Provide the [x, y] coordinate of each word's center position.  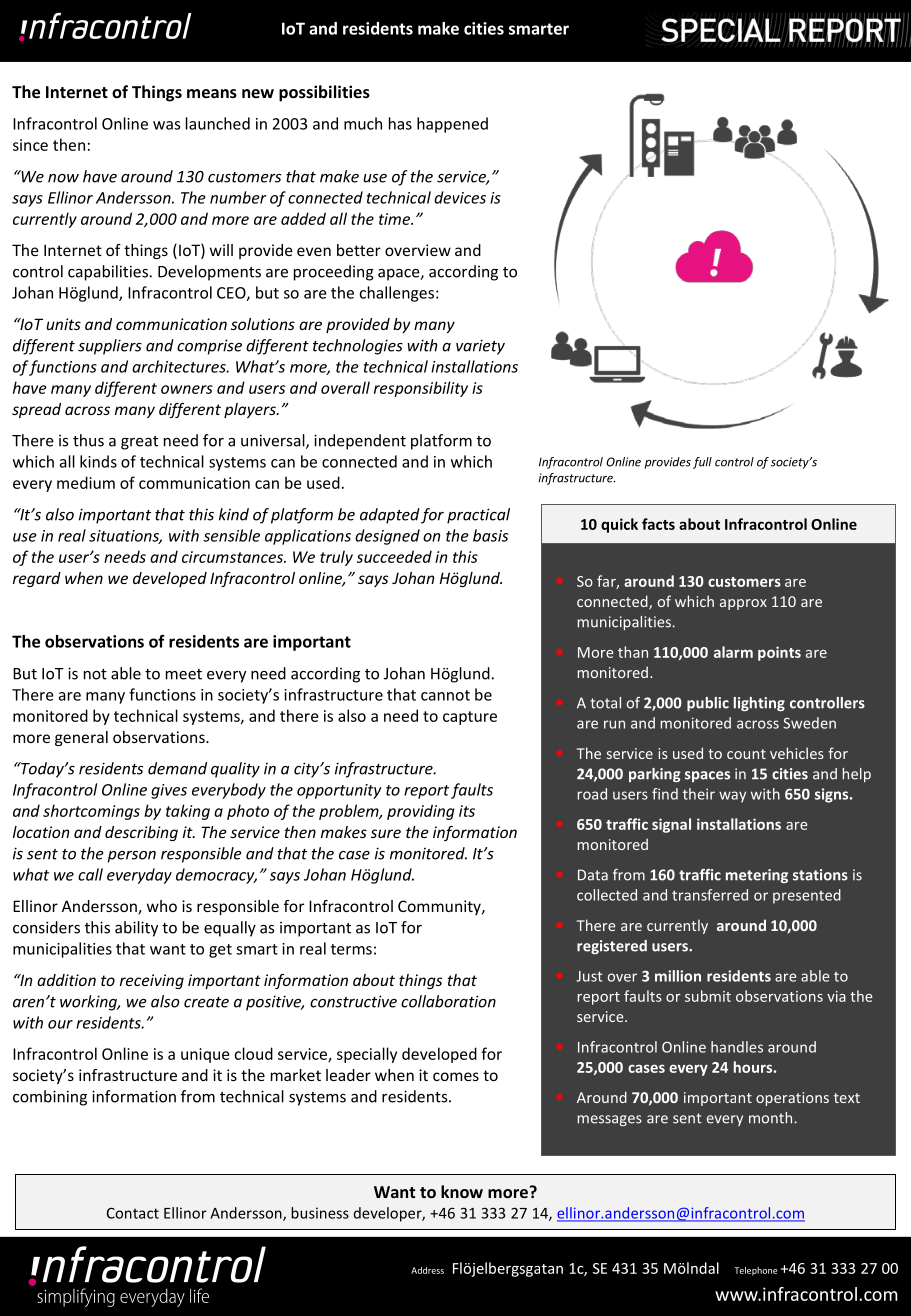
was [166, 125]
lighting [759, 704]
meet [184, 674]
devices [460, 197]
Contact [133, 1213]
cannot [445, 695]
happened [452, 125]
